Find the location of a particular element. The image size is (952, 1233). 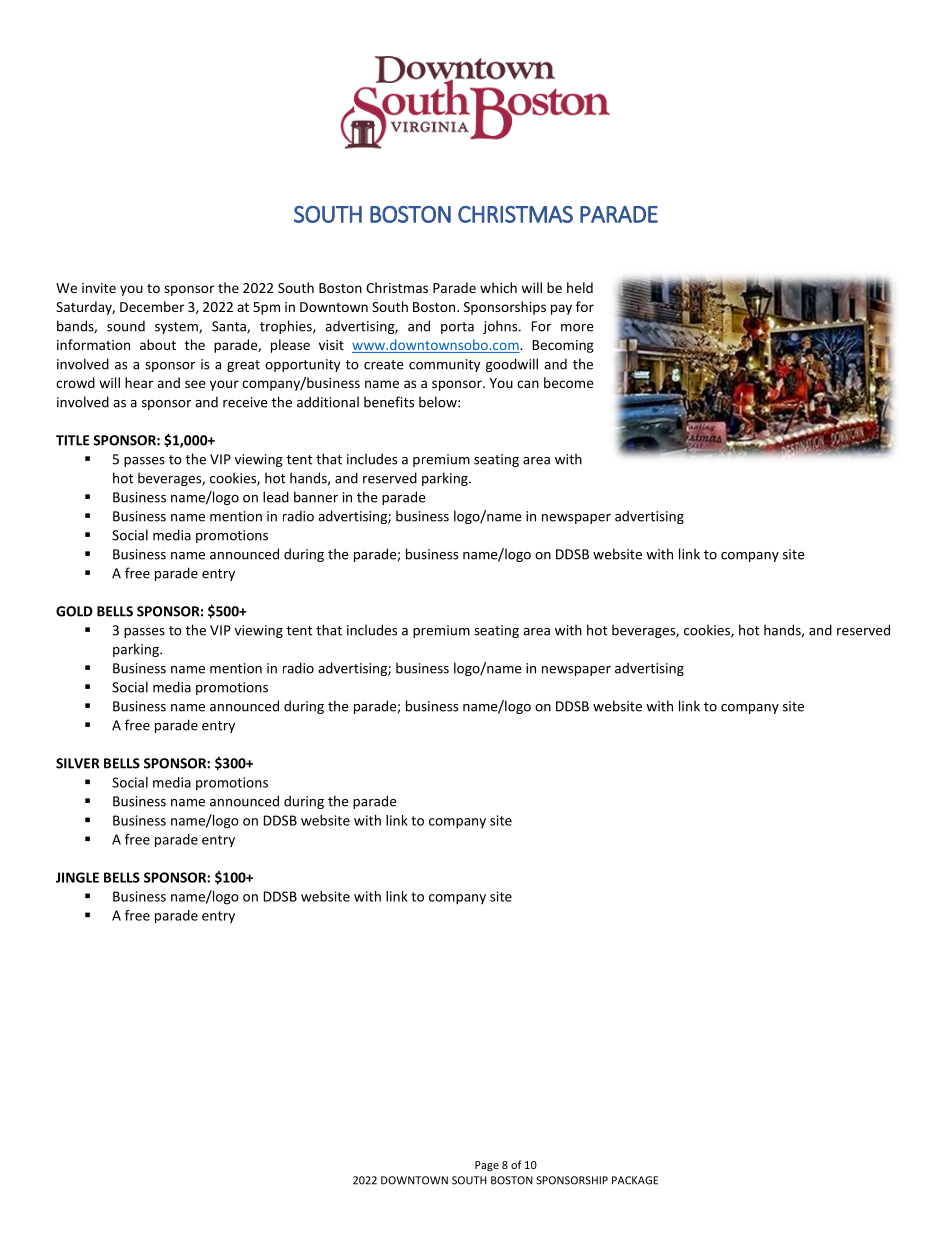

lead is located at coordinates (276, 497).
